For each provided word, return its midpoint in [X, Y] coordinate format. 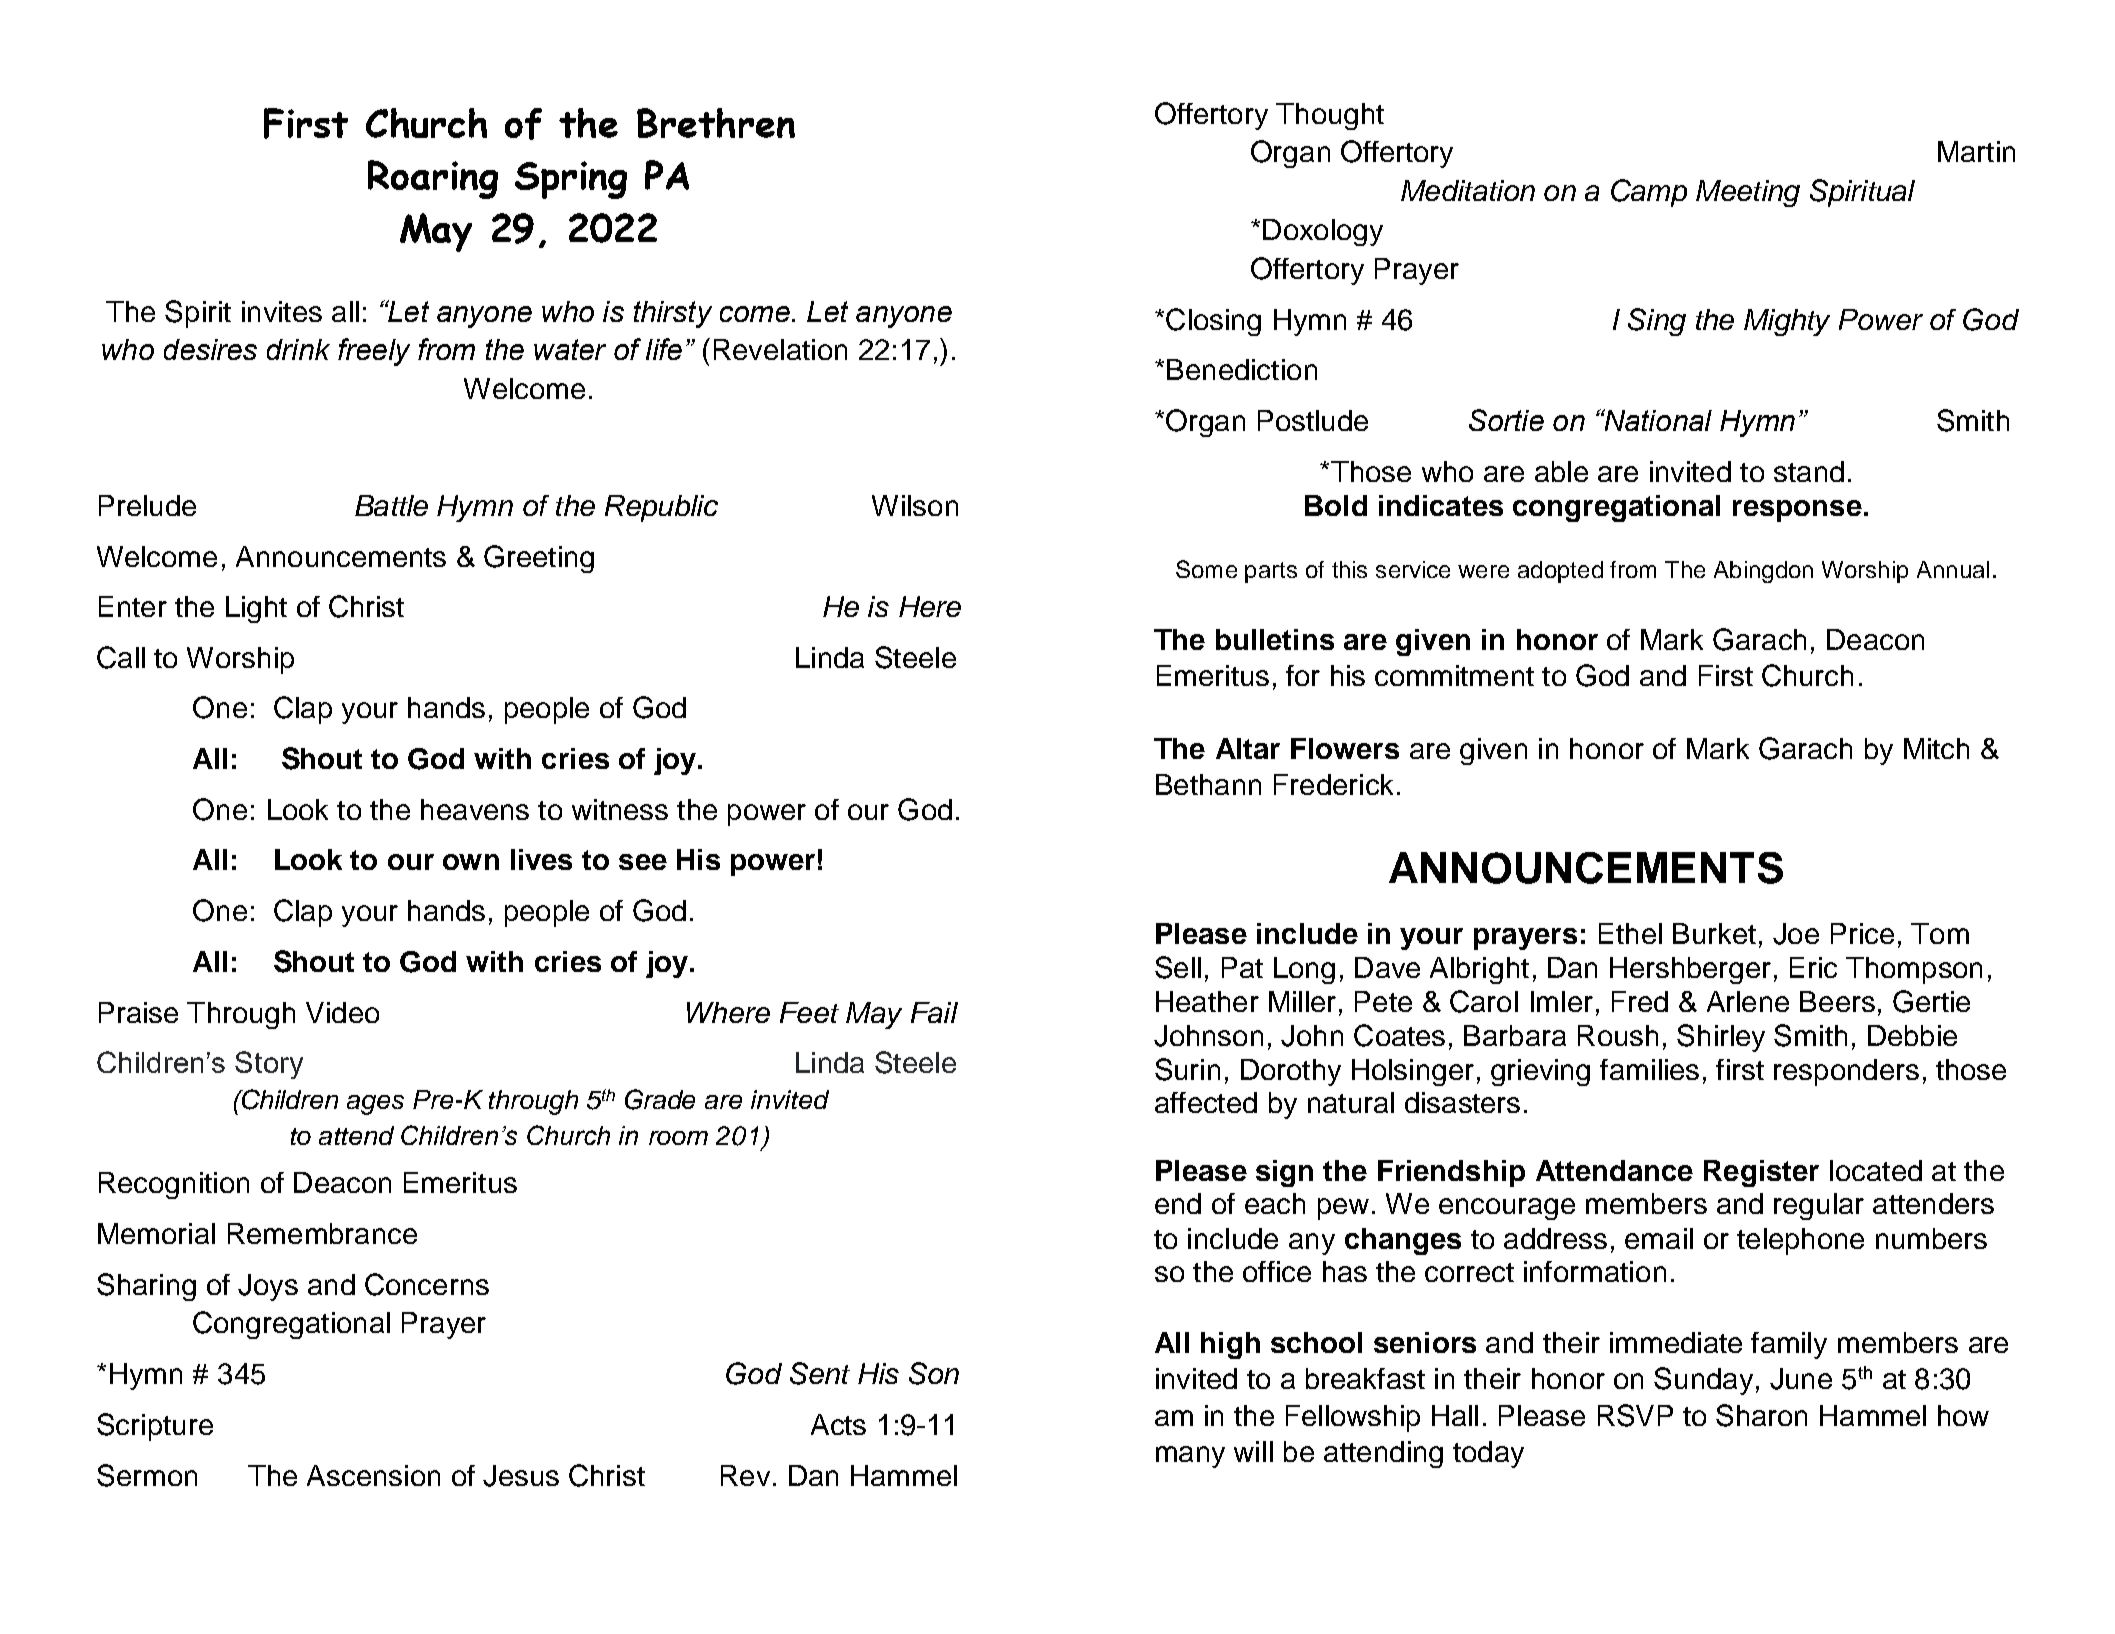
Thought [1330, 116]
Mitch [1936, 748]
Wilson [915, 505]
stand [1809, 471]
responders [1846, 1072]
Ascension [373, 1475]
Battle [391, 505]
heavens [475, 809]
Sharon [1761, 1415]
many [1190, 1457]
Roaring [433, 179]
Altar [1248, 748]
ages [375, 1105]
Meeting [1748, 193]
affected [1206, 1102]
